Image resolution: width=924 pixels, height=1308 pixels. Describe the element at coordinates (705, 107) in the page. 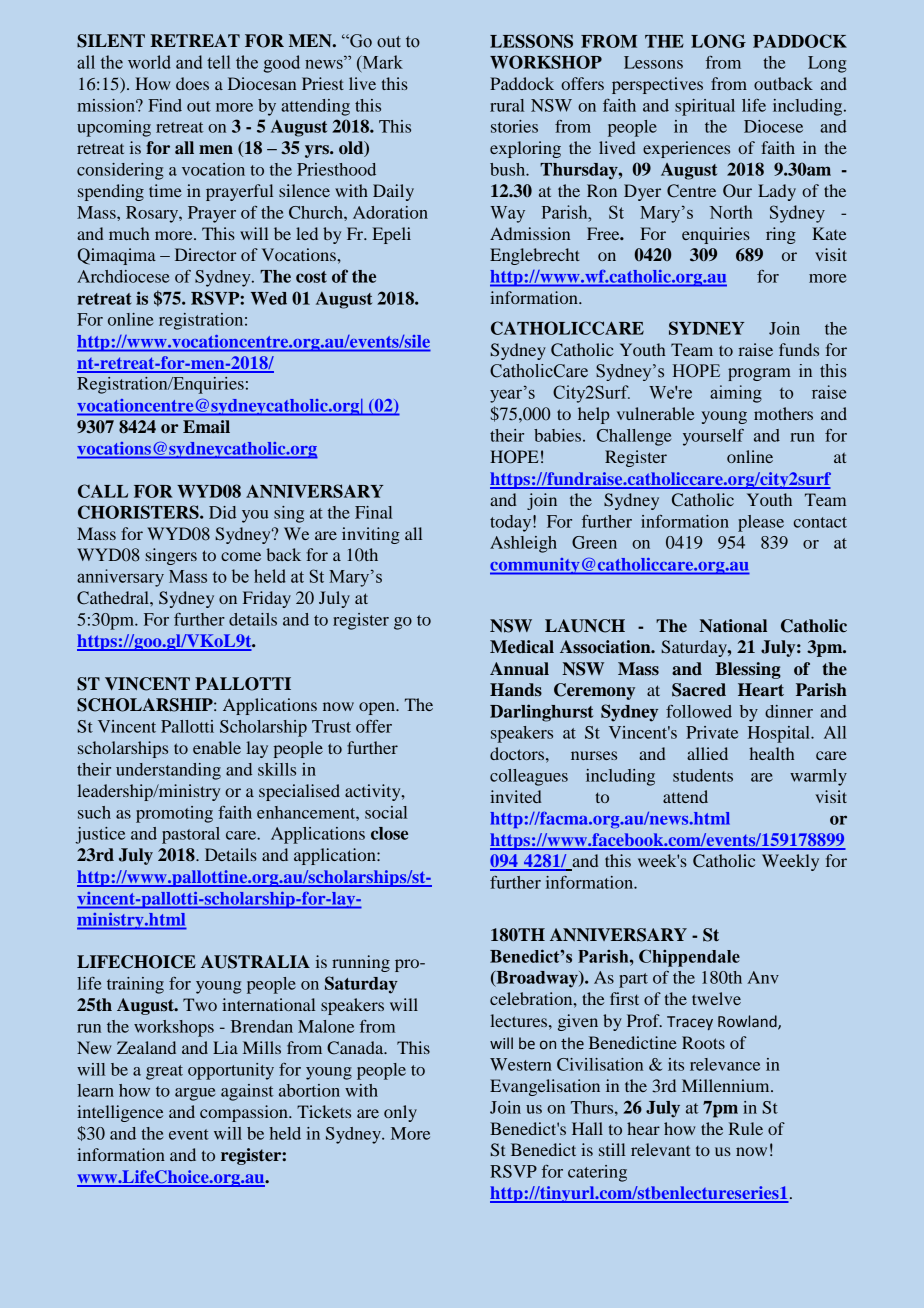

I see `spiritual` at that location.
